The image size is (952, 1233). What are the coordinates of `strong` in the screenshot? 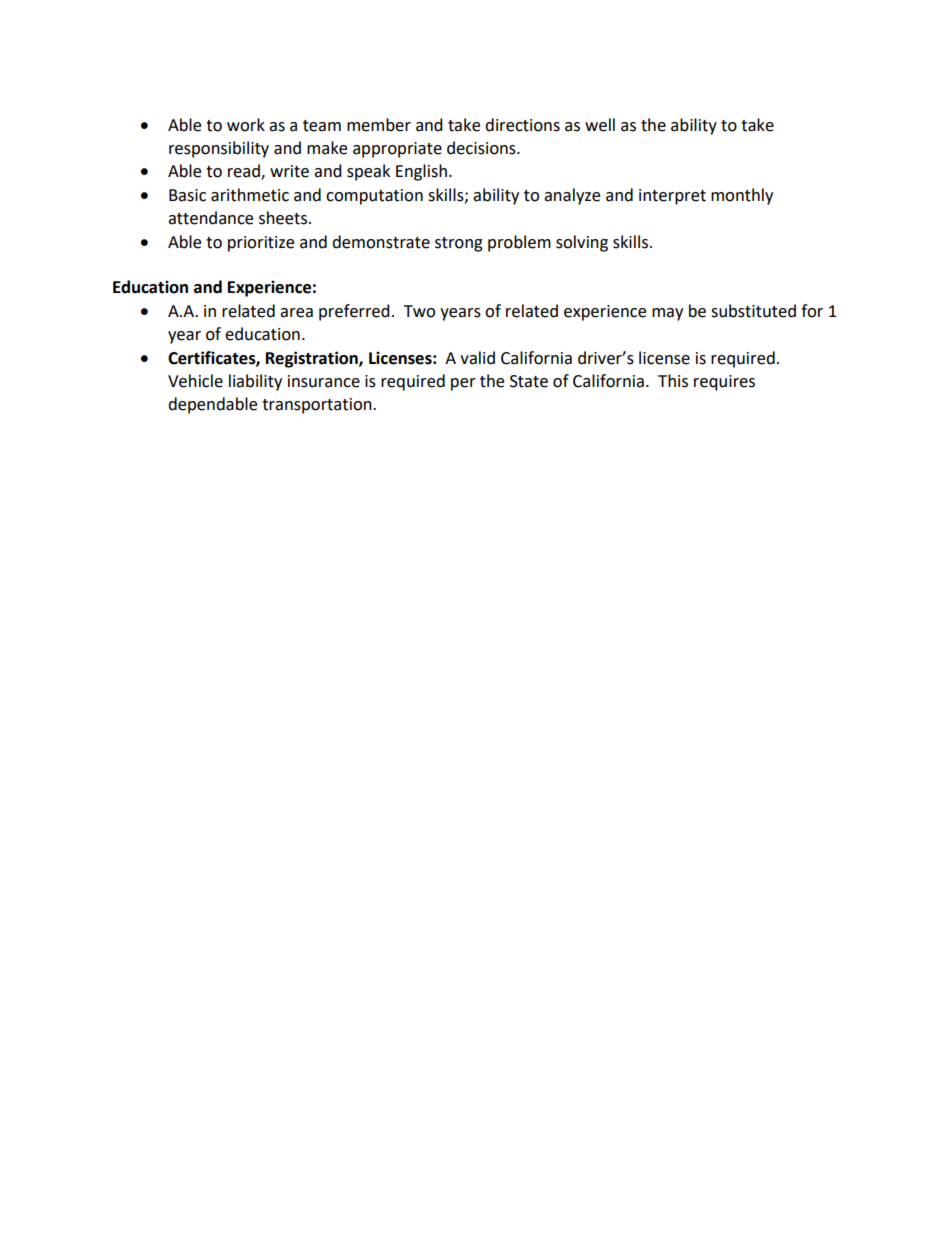 It's located at (459, 244).
